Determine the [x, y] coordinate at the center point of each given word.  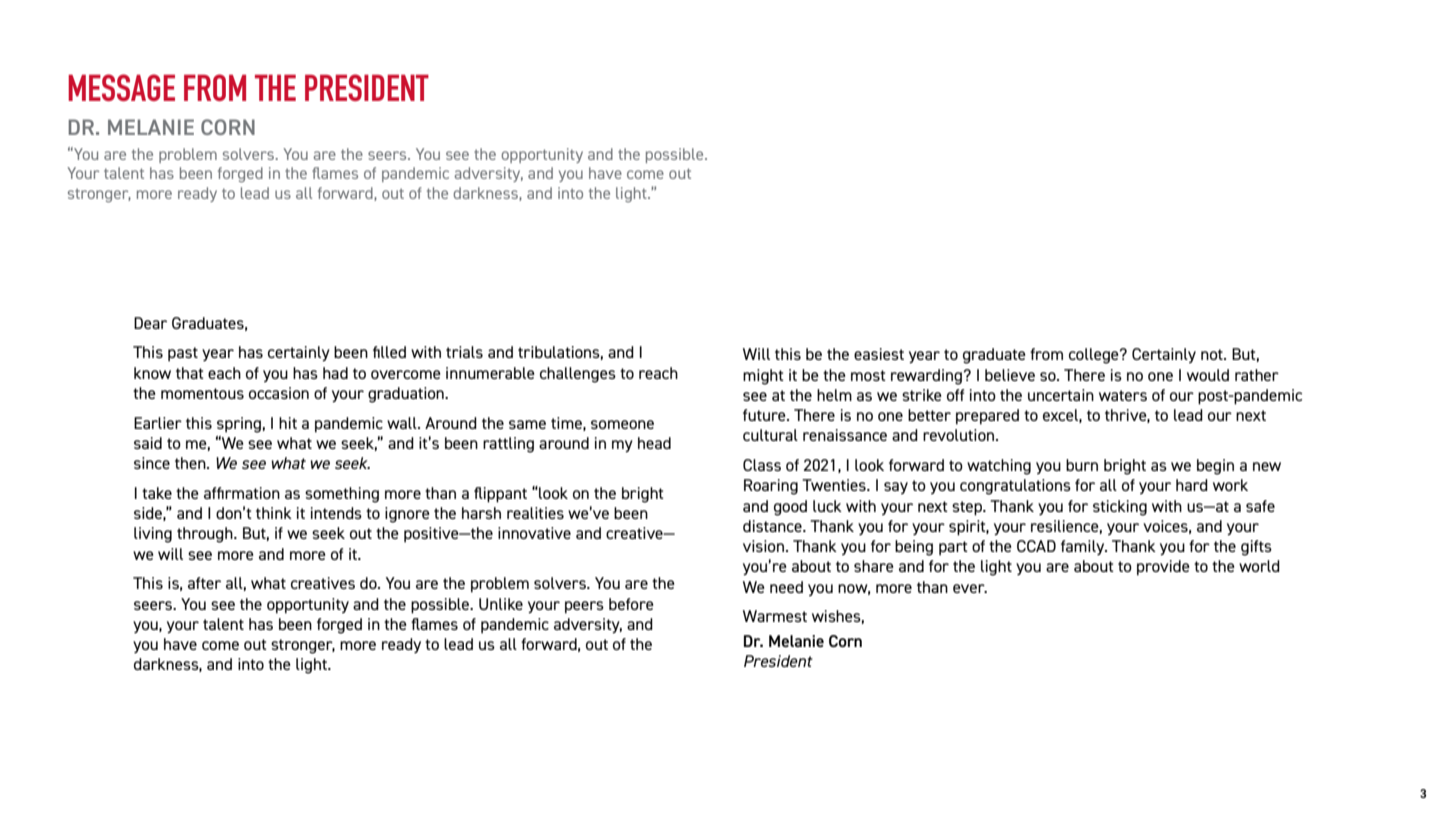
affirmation [242, 493]
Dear [150, 323]
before [631, 604]
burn [1082, 465]
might [763, 377]
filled [389, 352]
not [1213, 354]
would [1208, 375]
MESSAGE [121, 87]
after [204, 583]
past [183, 354]
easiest [879, 354]
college [1095, 356]
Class [762, 465]
